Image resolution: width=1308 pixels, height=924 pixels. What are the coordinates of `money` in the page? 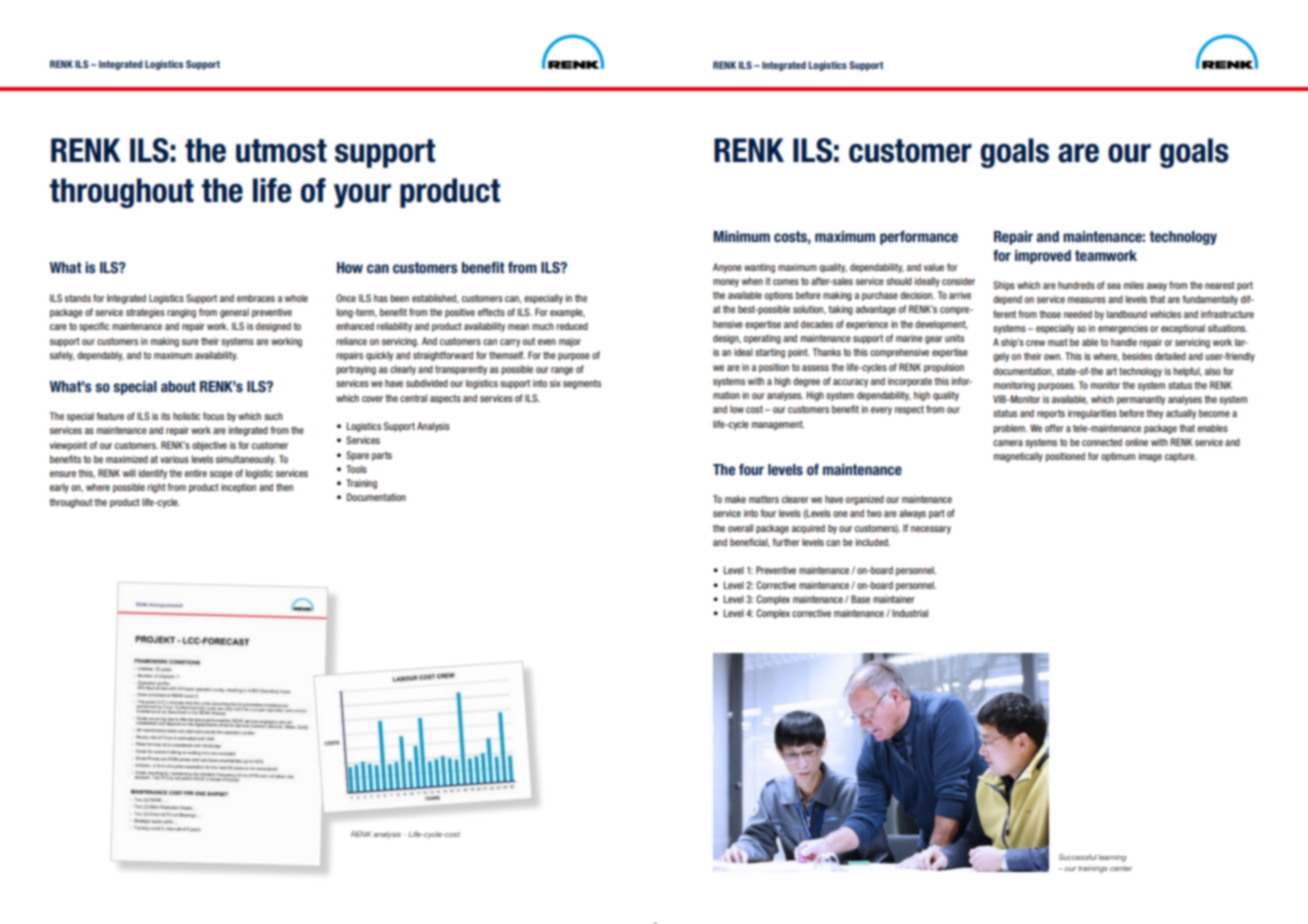 It's located at (726, 283).
